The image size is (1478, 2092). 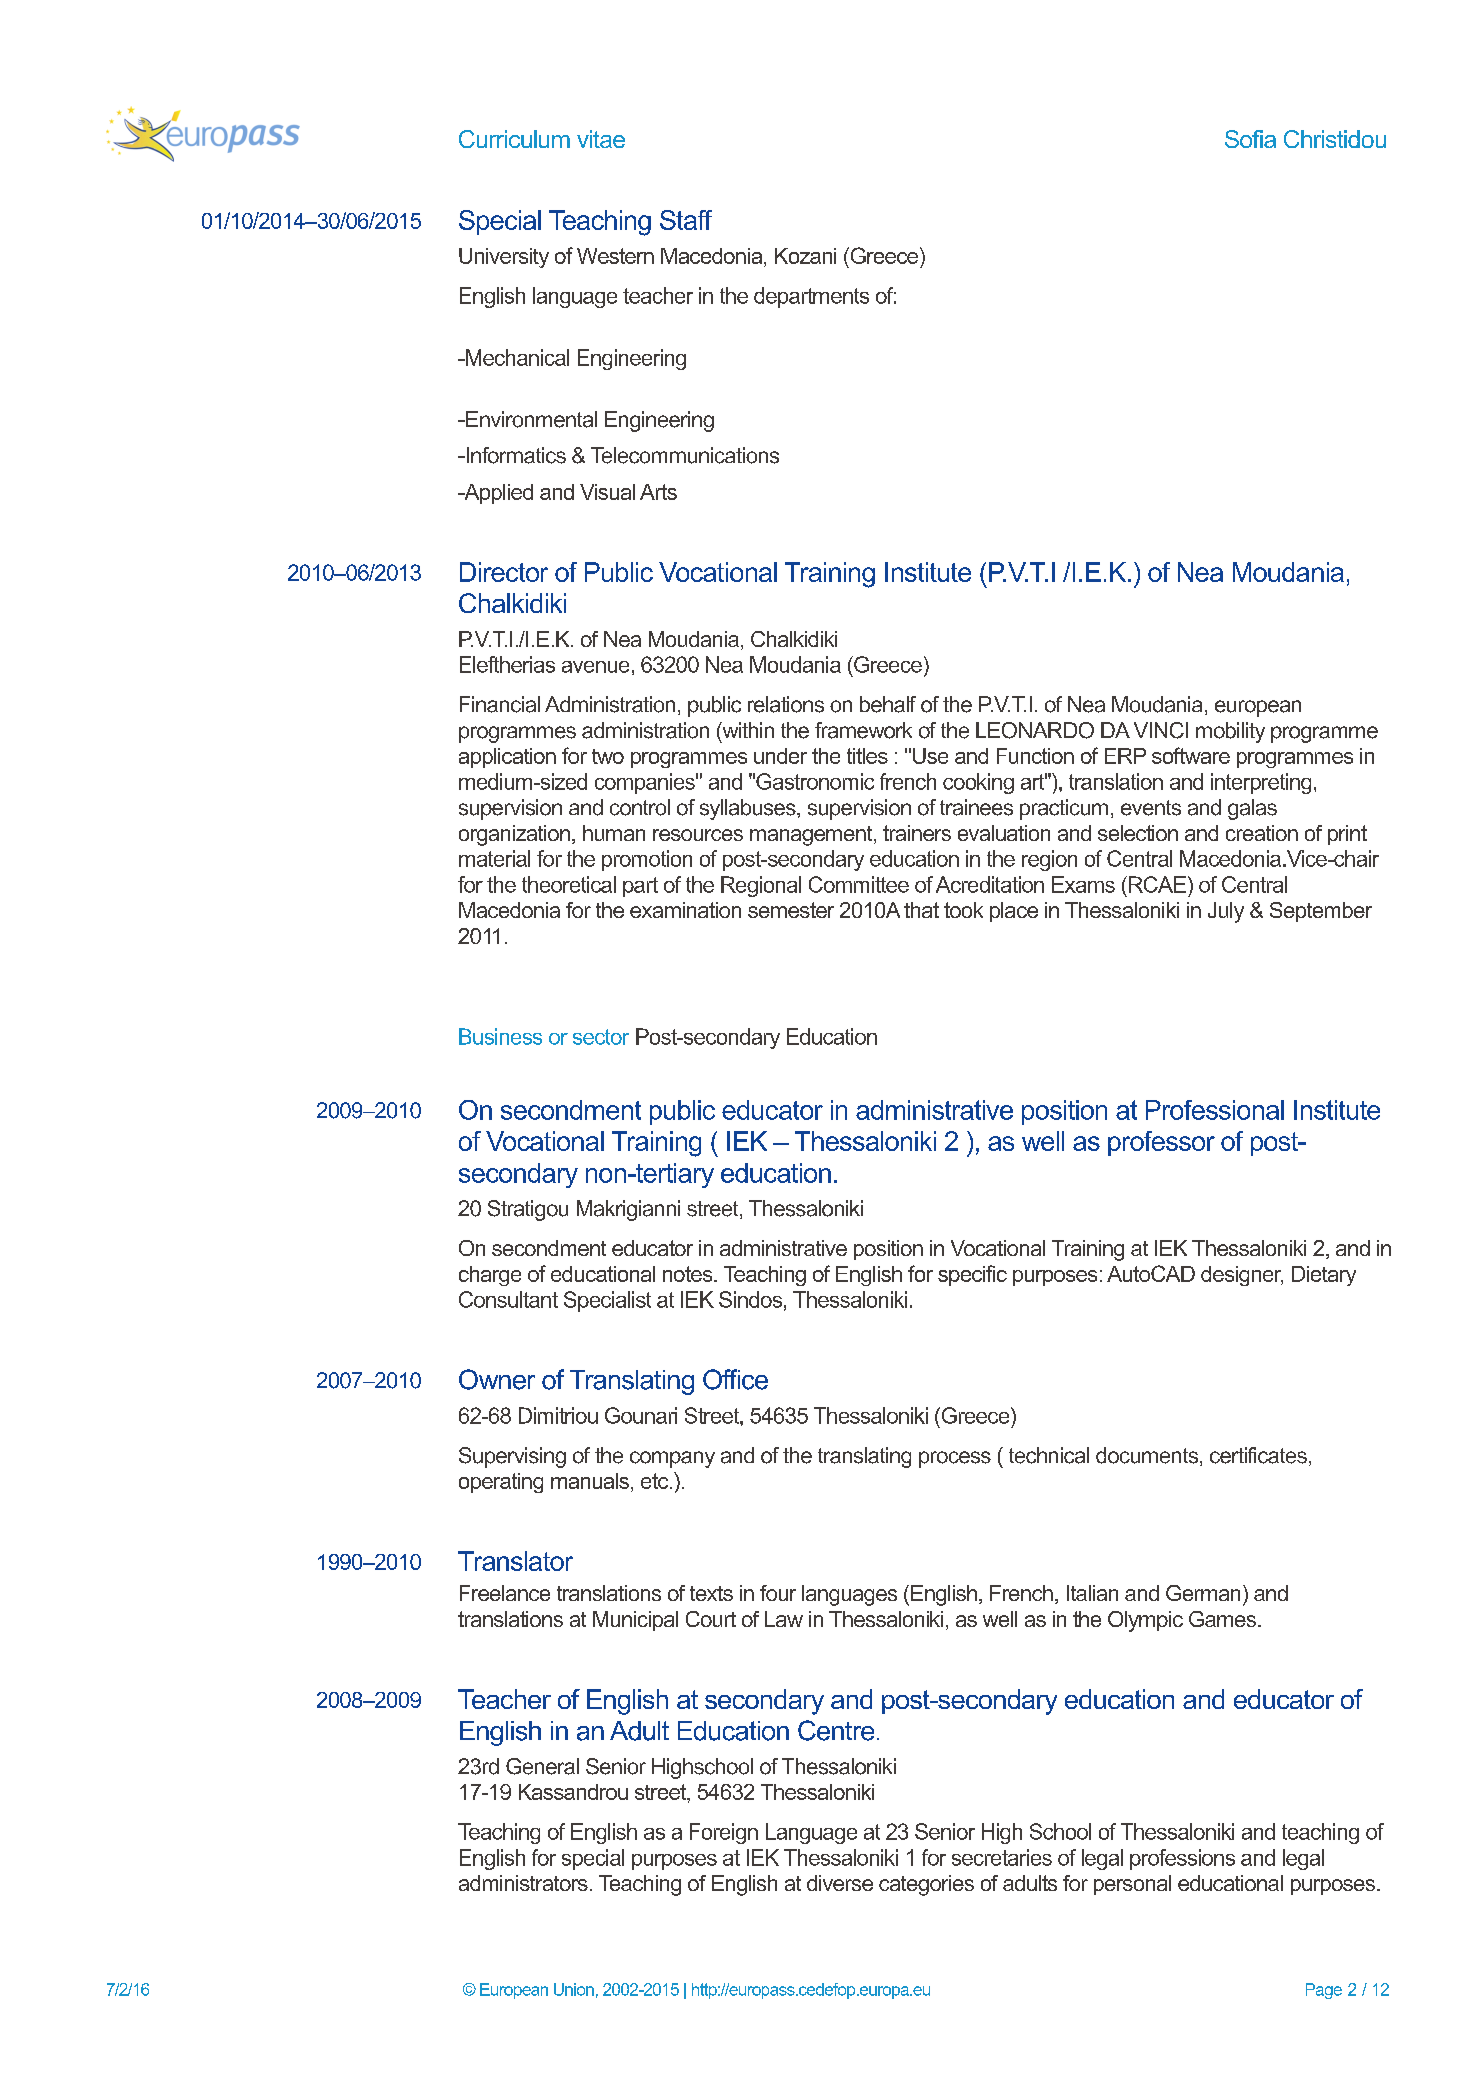 What do you see at coordinates (921, 910) in the screenshot?
I see `that` at bounding box center [921, 910].
